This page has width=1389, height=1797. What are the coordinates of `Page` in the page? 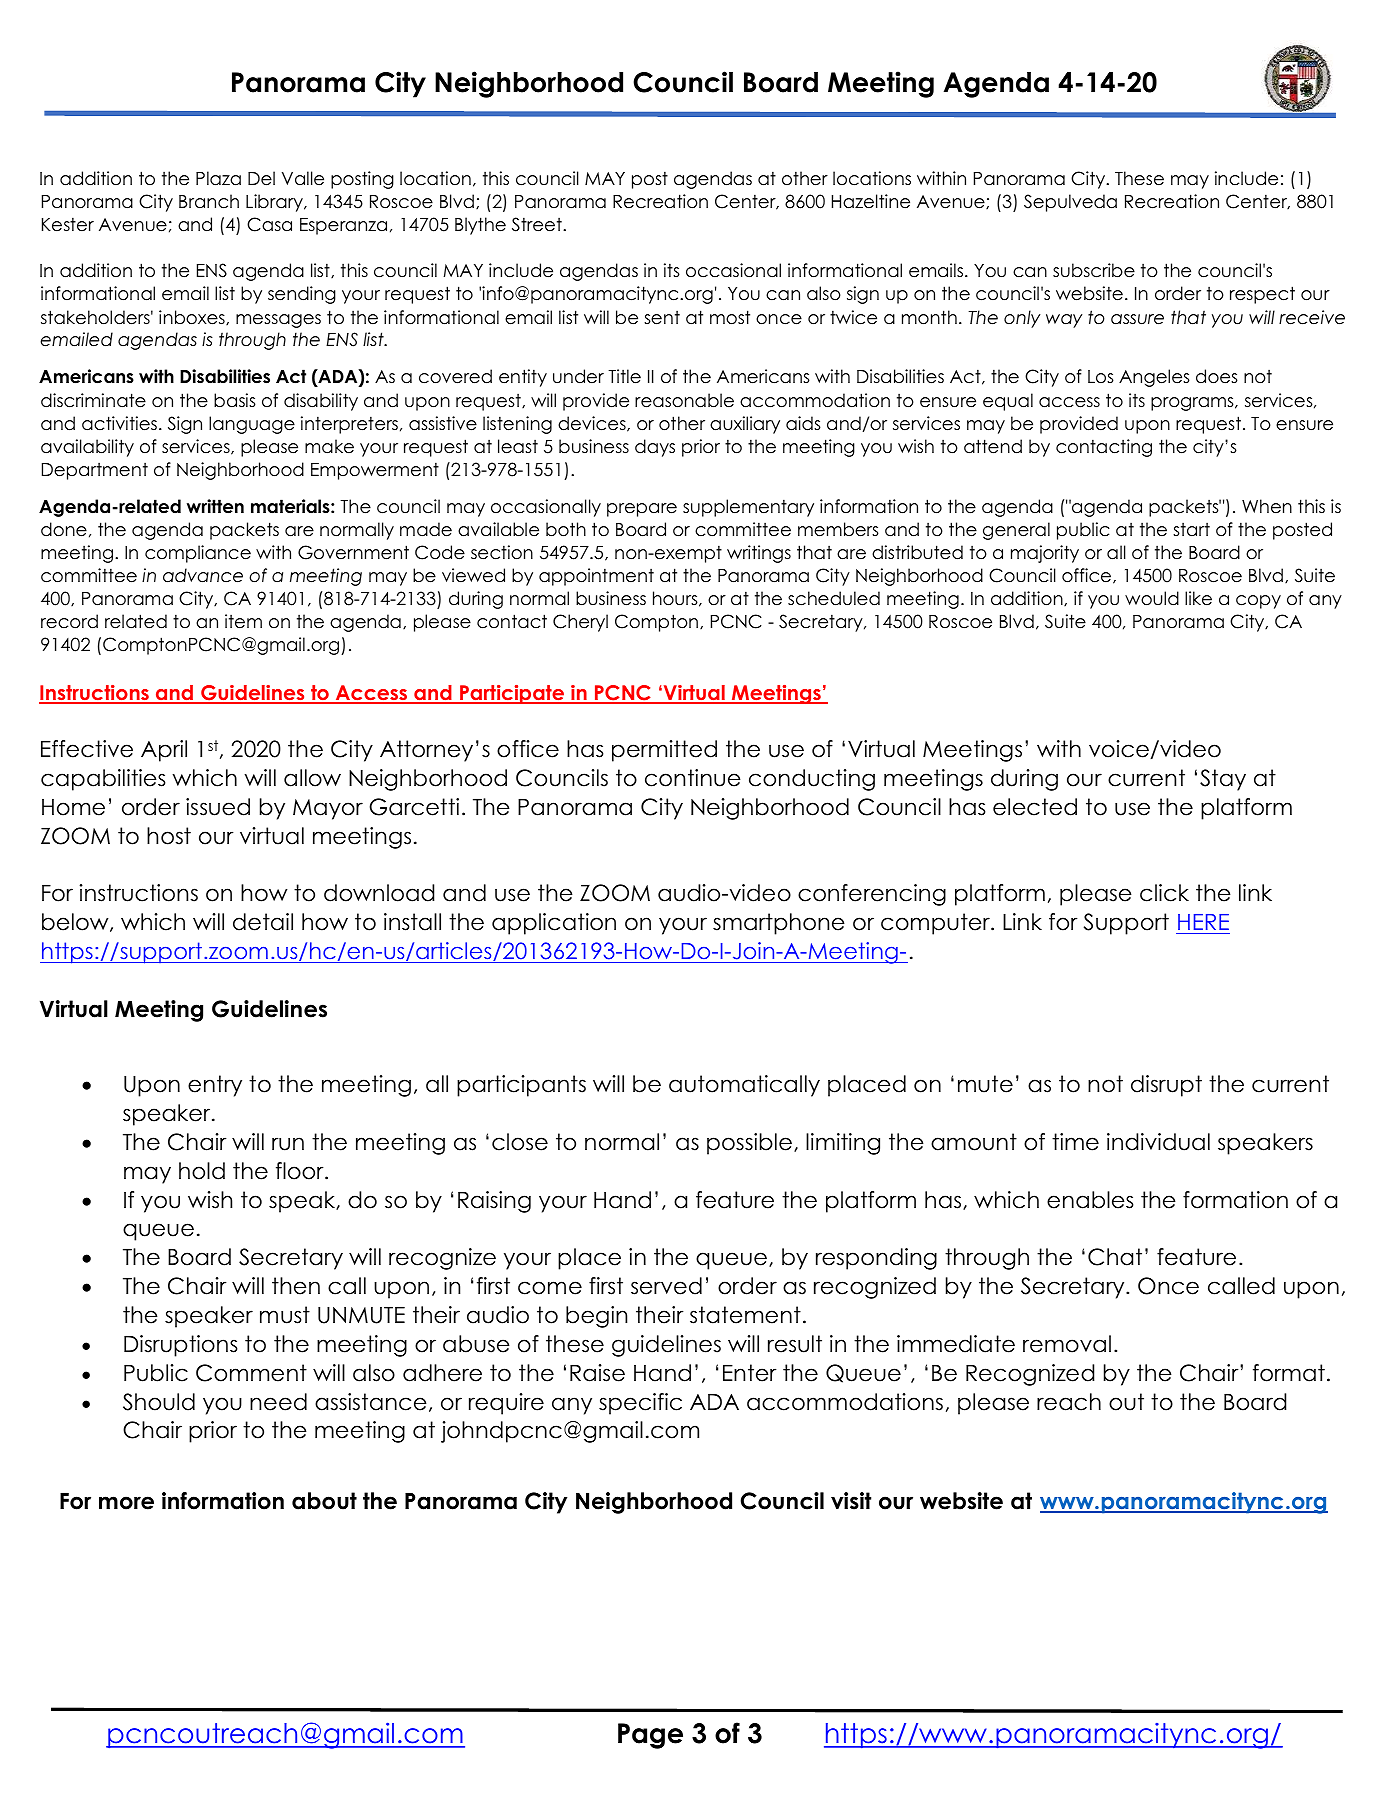 It's located at (650, 1736).
